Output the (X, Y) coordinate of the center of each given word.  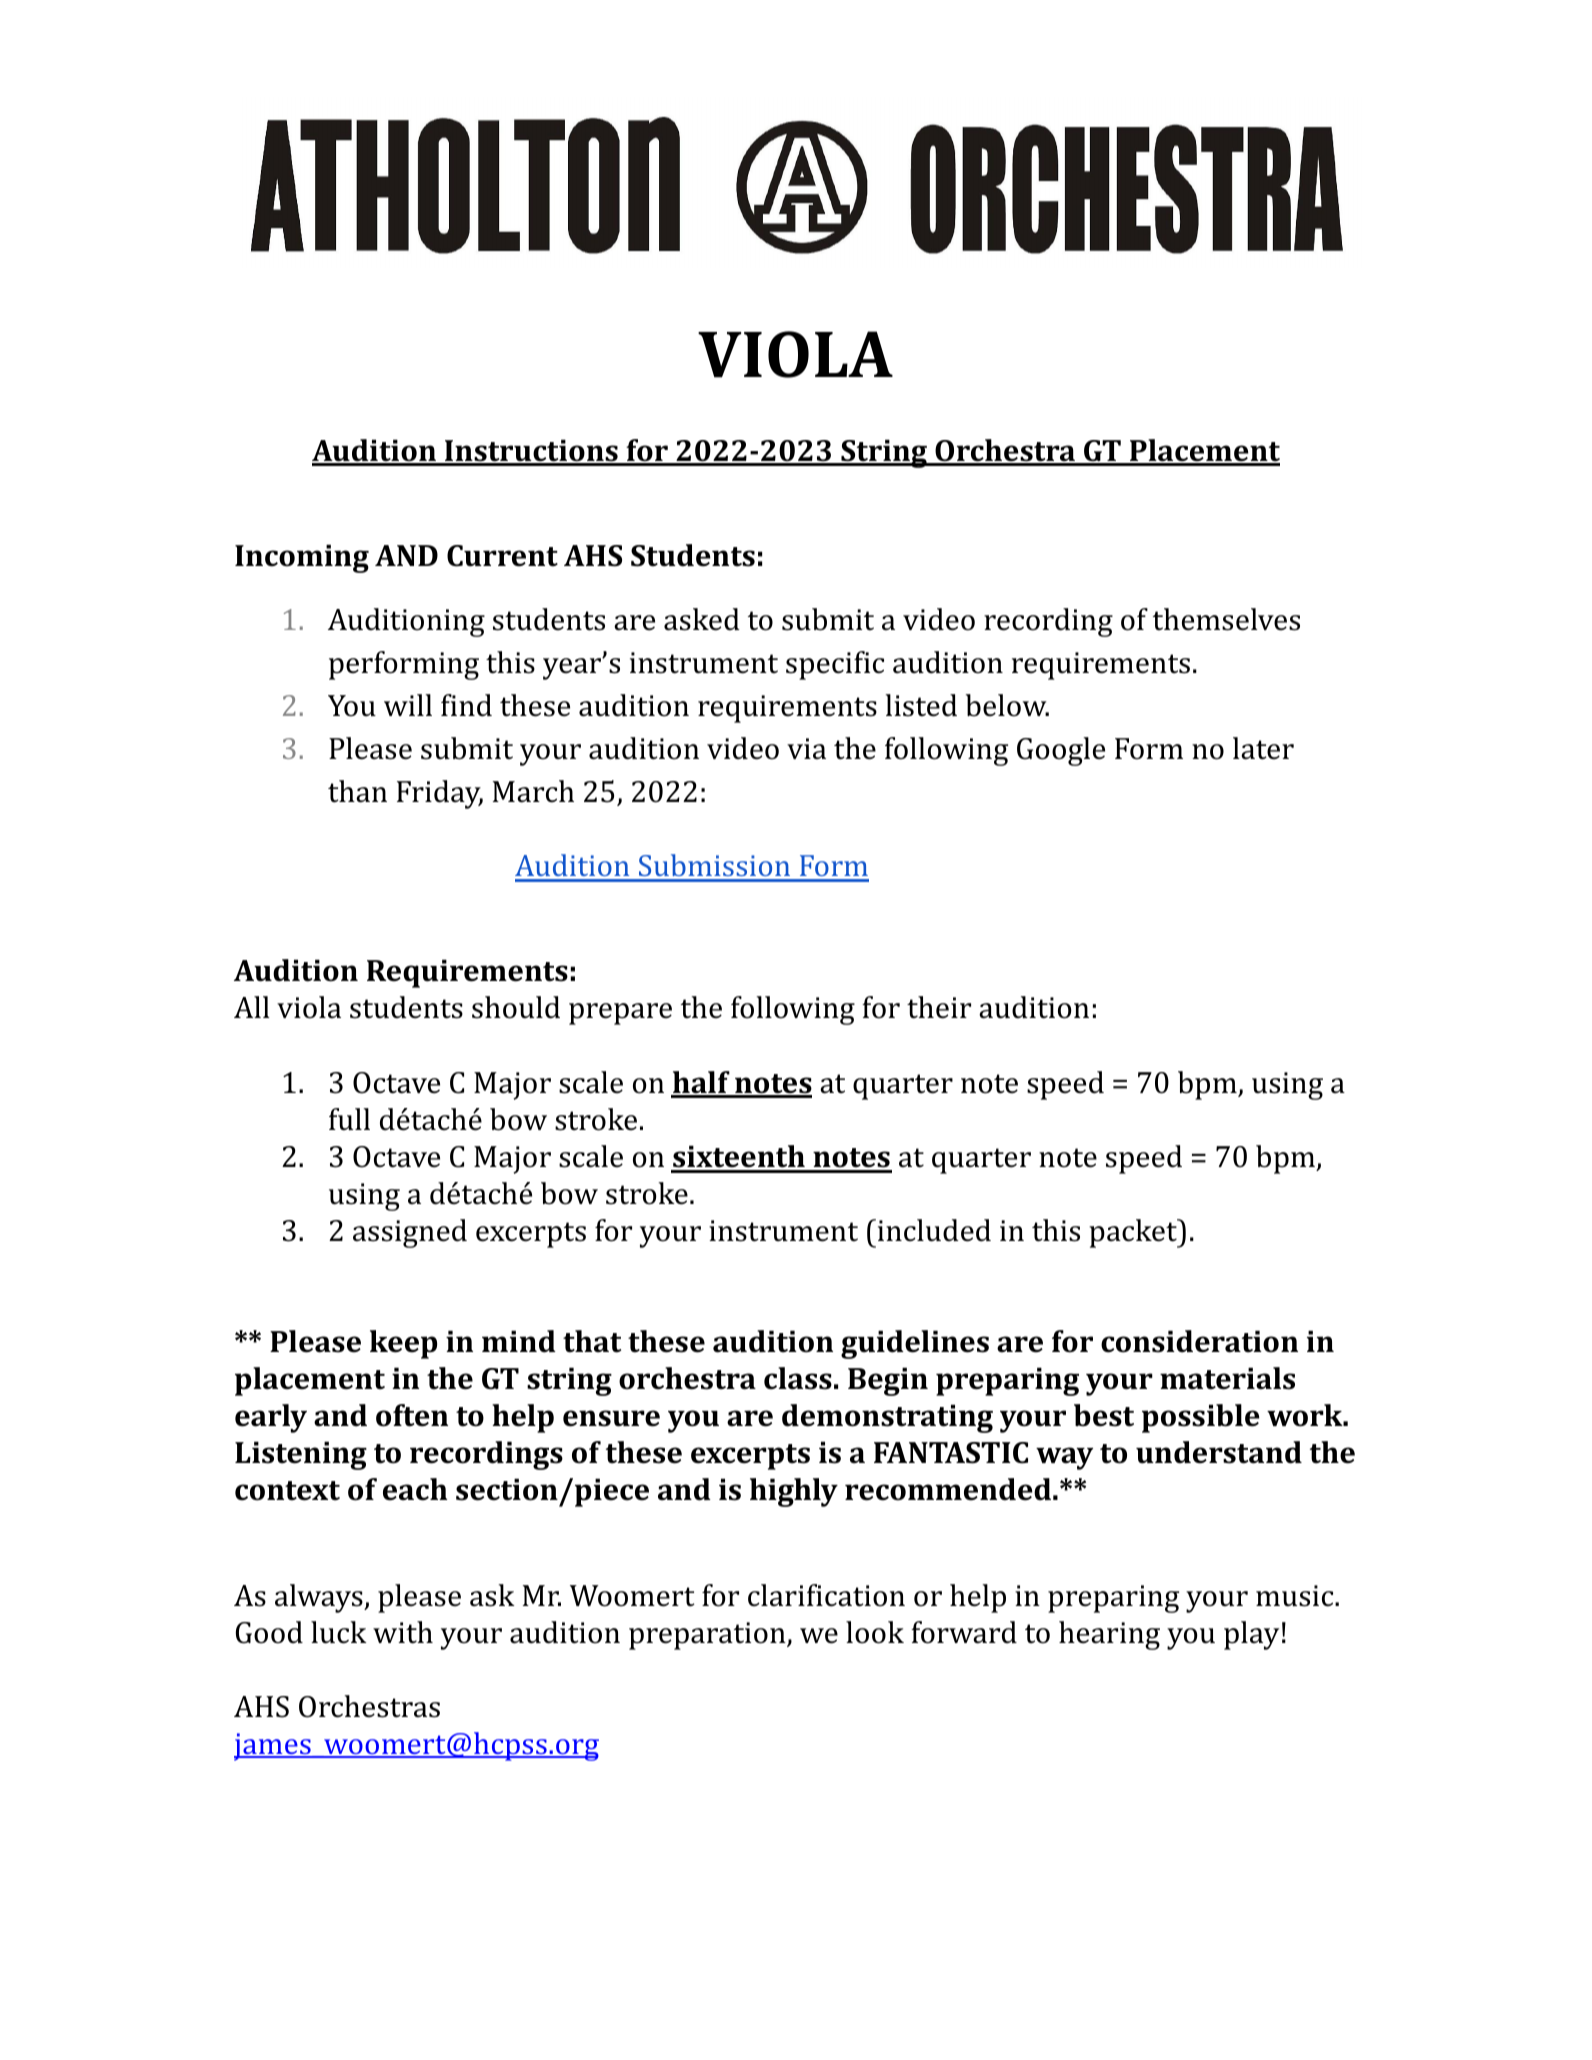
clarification (826, 1595)
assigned (410, 1233)
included (933, 1230)
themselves (1226, 619)
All (252, 1007)
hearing (1109, 1635)
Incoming (302, 558)
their (939, 1007)
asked (702, 619)
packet (1134, 1233)
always (320, 1598)
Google (1061, 751)
